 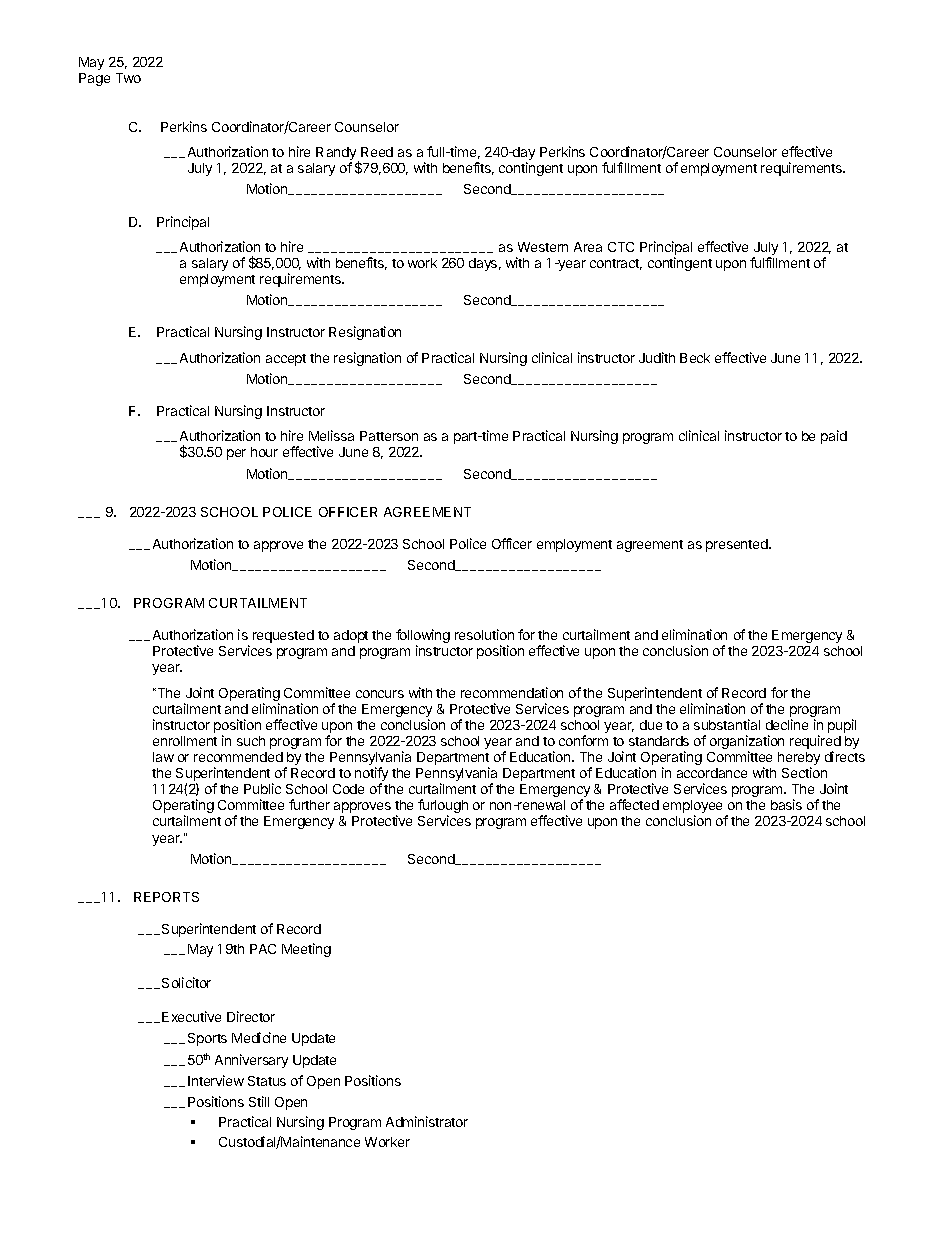 I want to click on CTC, so click(x=621, y=247).
